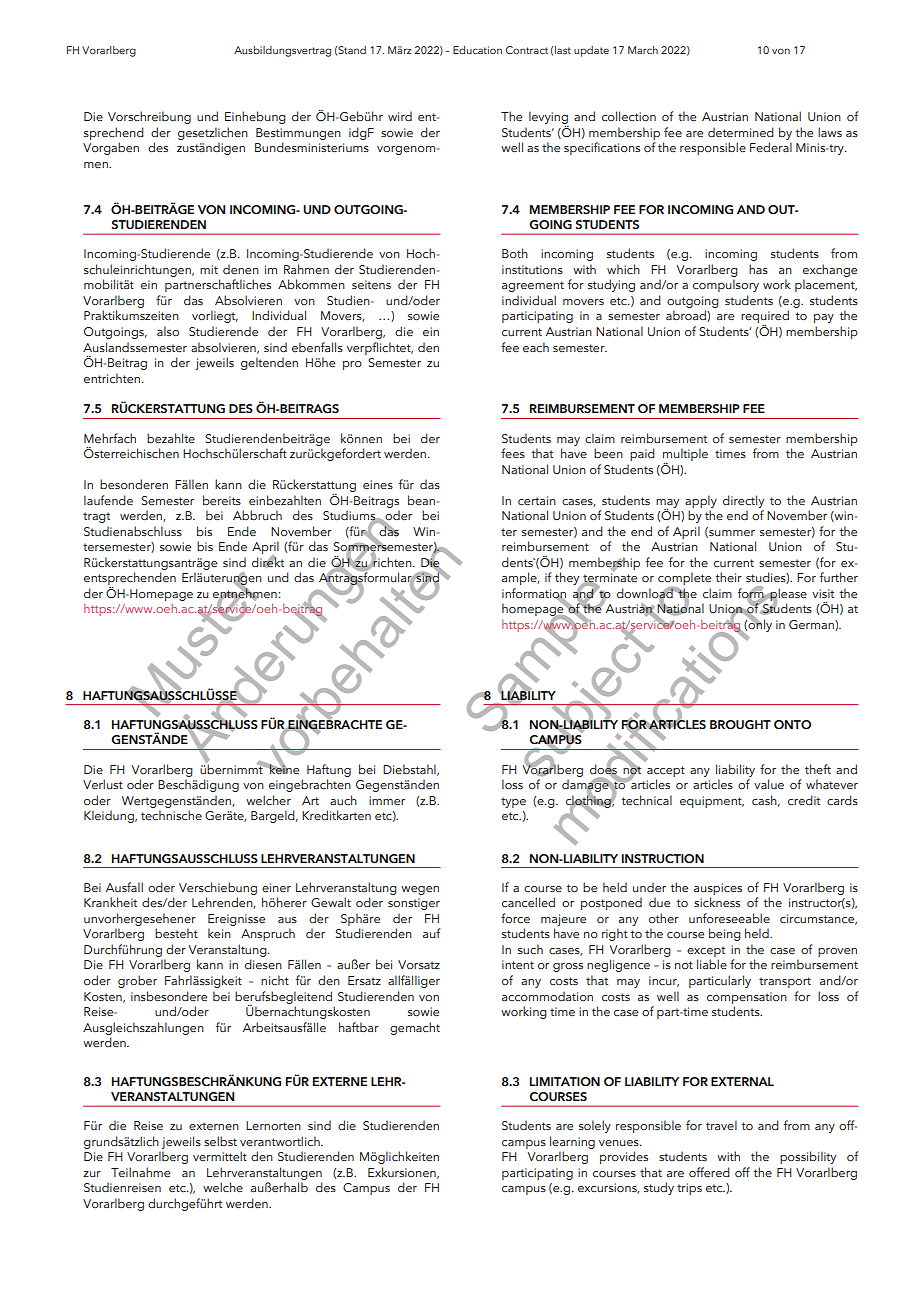  What do you see at coordinates (741, 132) in the document?
I see `determined` at bounding box center [741, 132].
